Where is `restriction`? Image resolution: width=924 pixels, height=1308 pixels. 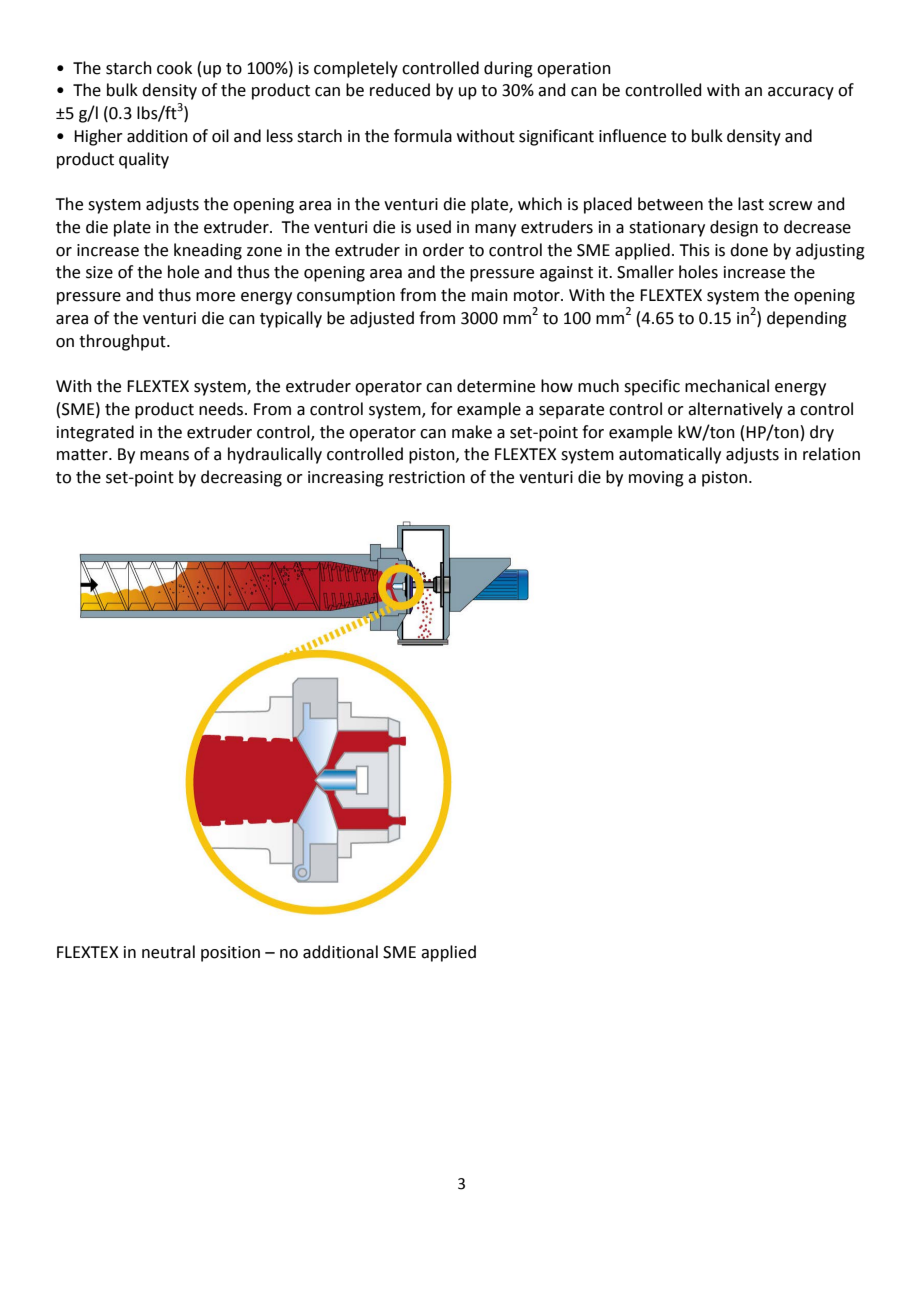
restriction is located at coordinates (427, 477).
